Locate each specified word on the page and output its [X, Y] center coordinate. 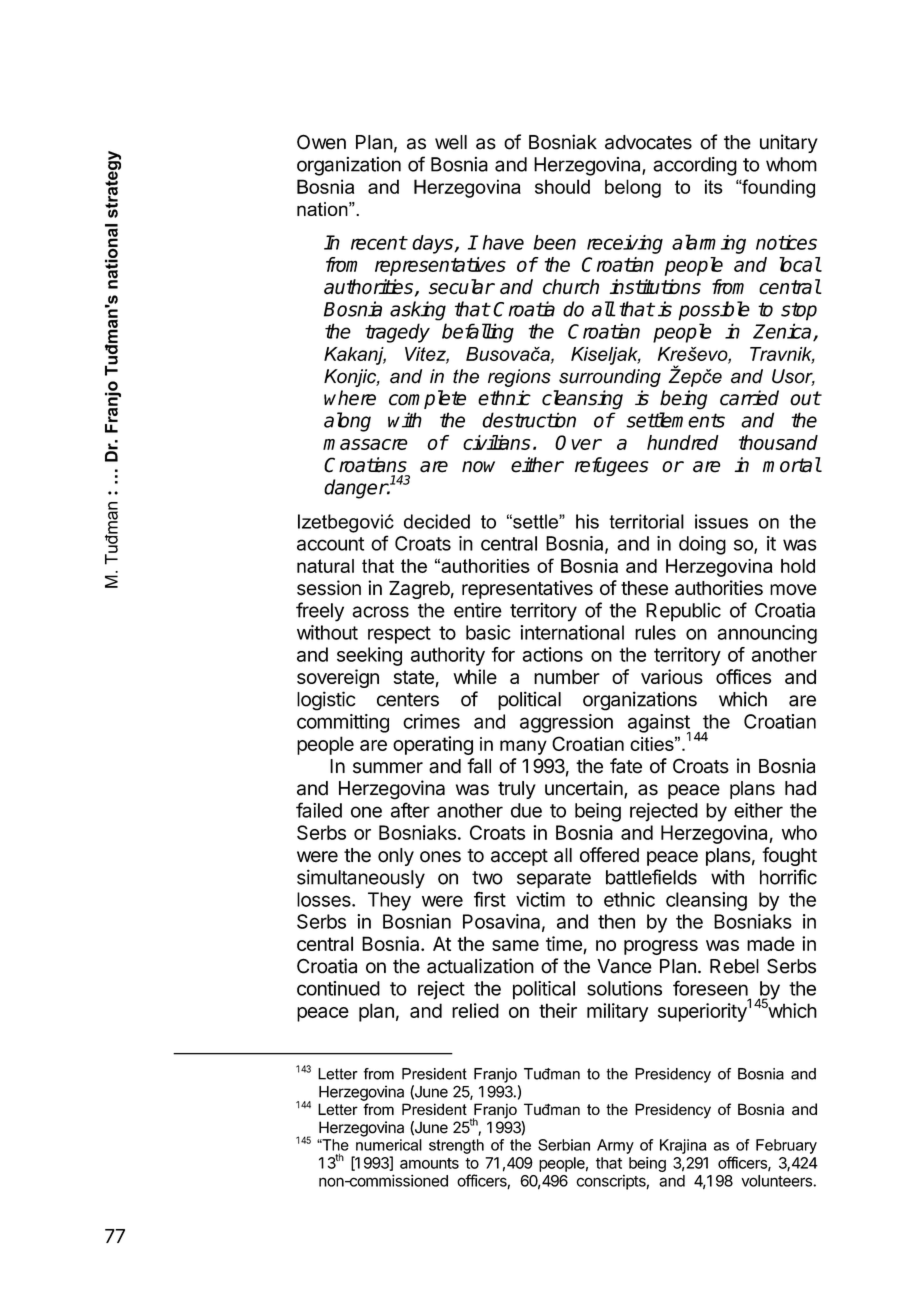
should [562, 186]
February [786, 1146]
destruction [529, 420]
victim [540, 899]
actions [552, 654]
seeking [369, 656]
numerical [389, 1145]
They [389, 901]
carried [749, 398]
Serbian [564, 1145]
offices [743, 676]
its [714, 186]
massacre [365, 444]
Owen [321, 142]
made [771, 943]
